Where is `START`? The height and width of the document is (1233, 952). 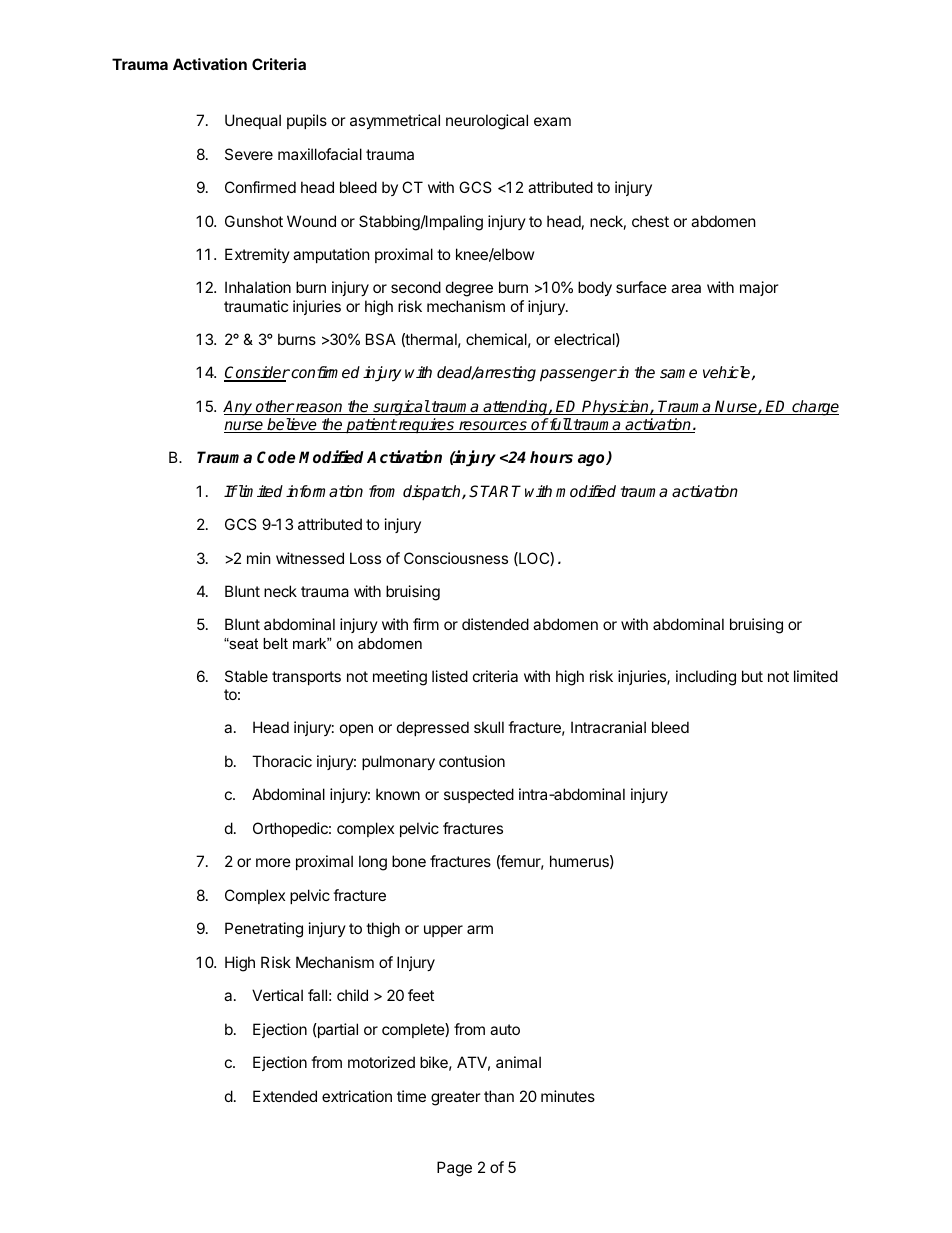 START is located at coordinates (495, 491).
